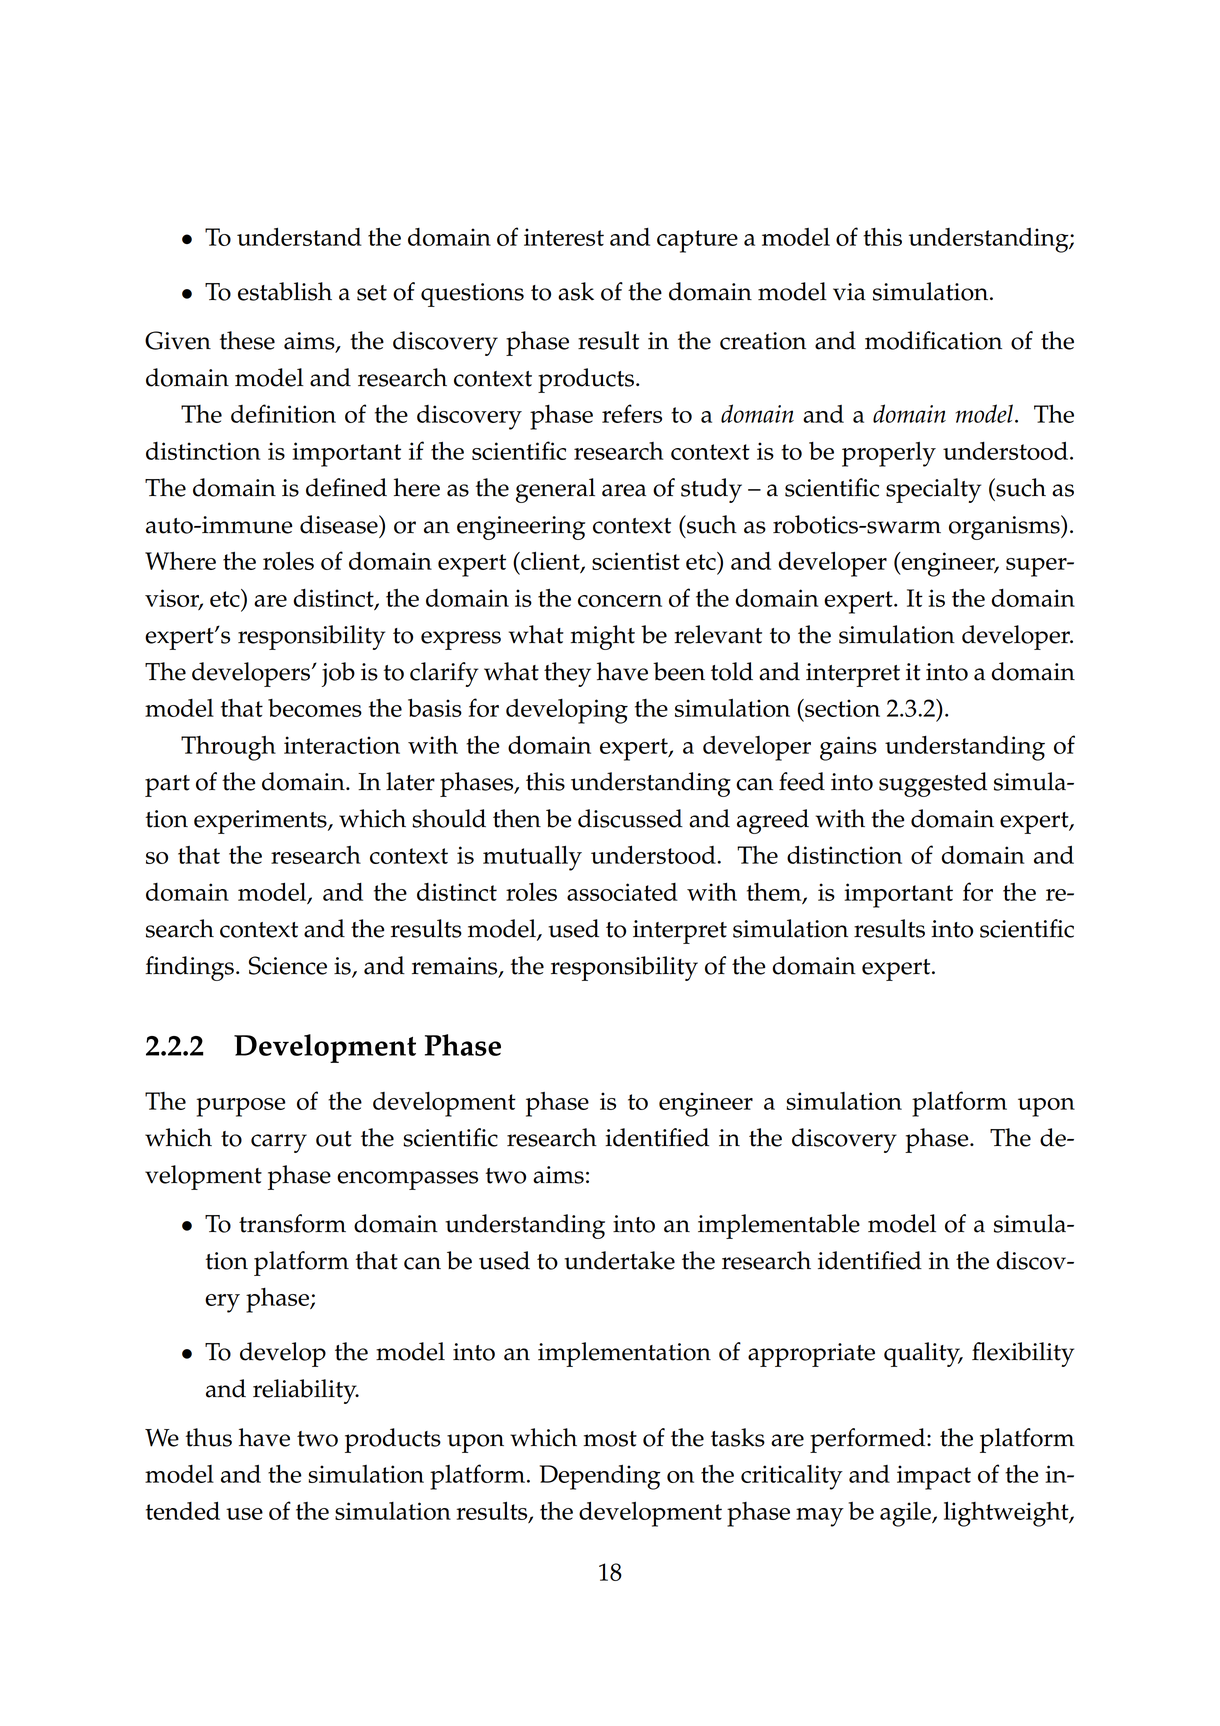 This screenshot has height=1726, width=1220. What do you see at coordinates (933, 490) in the screenshot?
I see `specialty` at bounding box center [933, 490].
